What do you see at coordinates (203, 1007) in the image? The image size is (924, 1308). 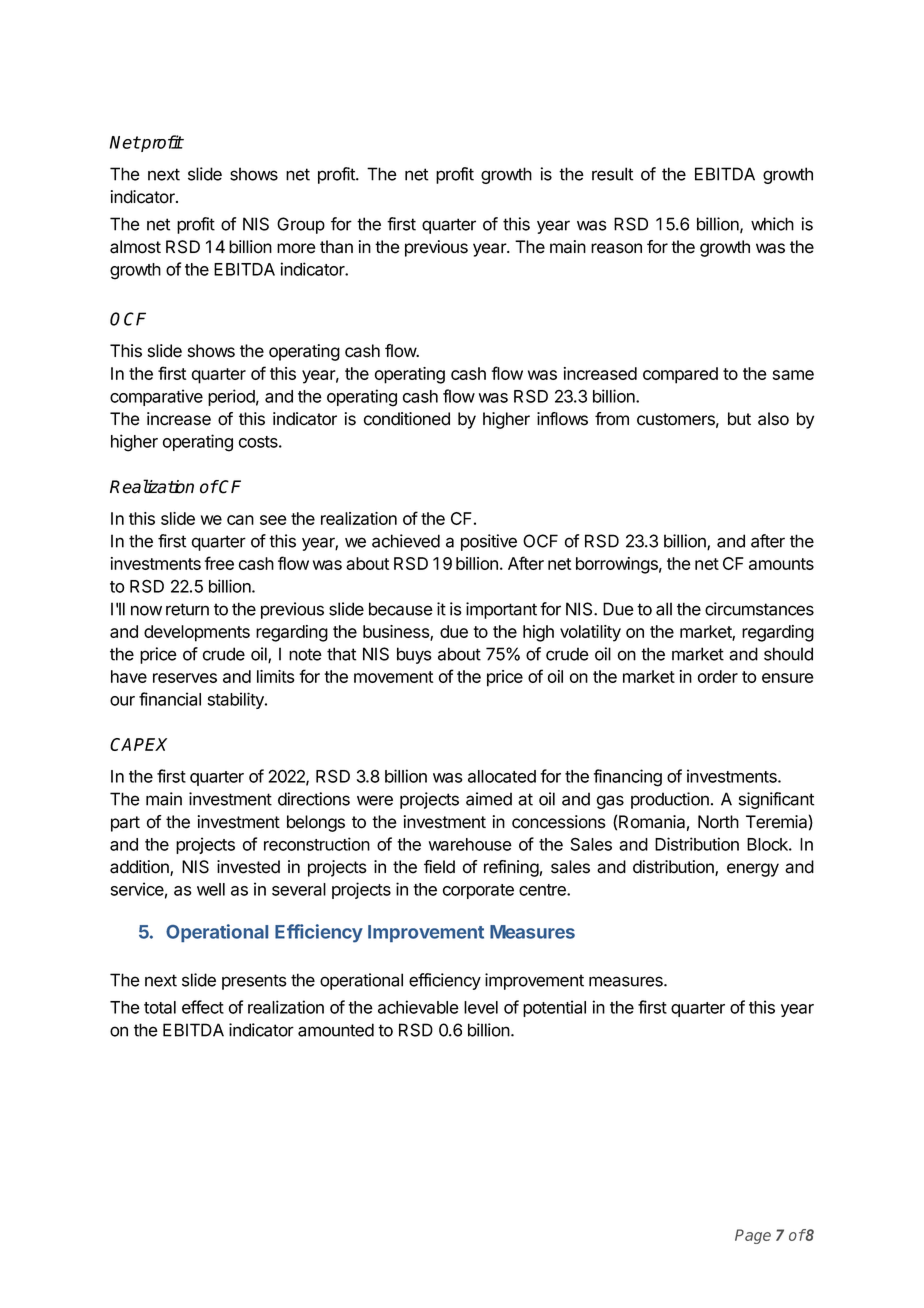 I see `effect` at bounding box center [203, 1007].
